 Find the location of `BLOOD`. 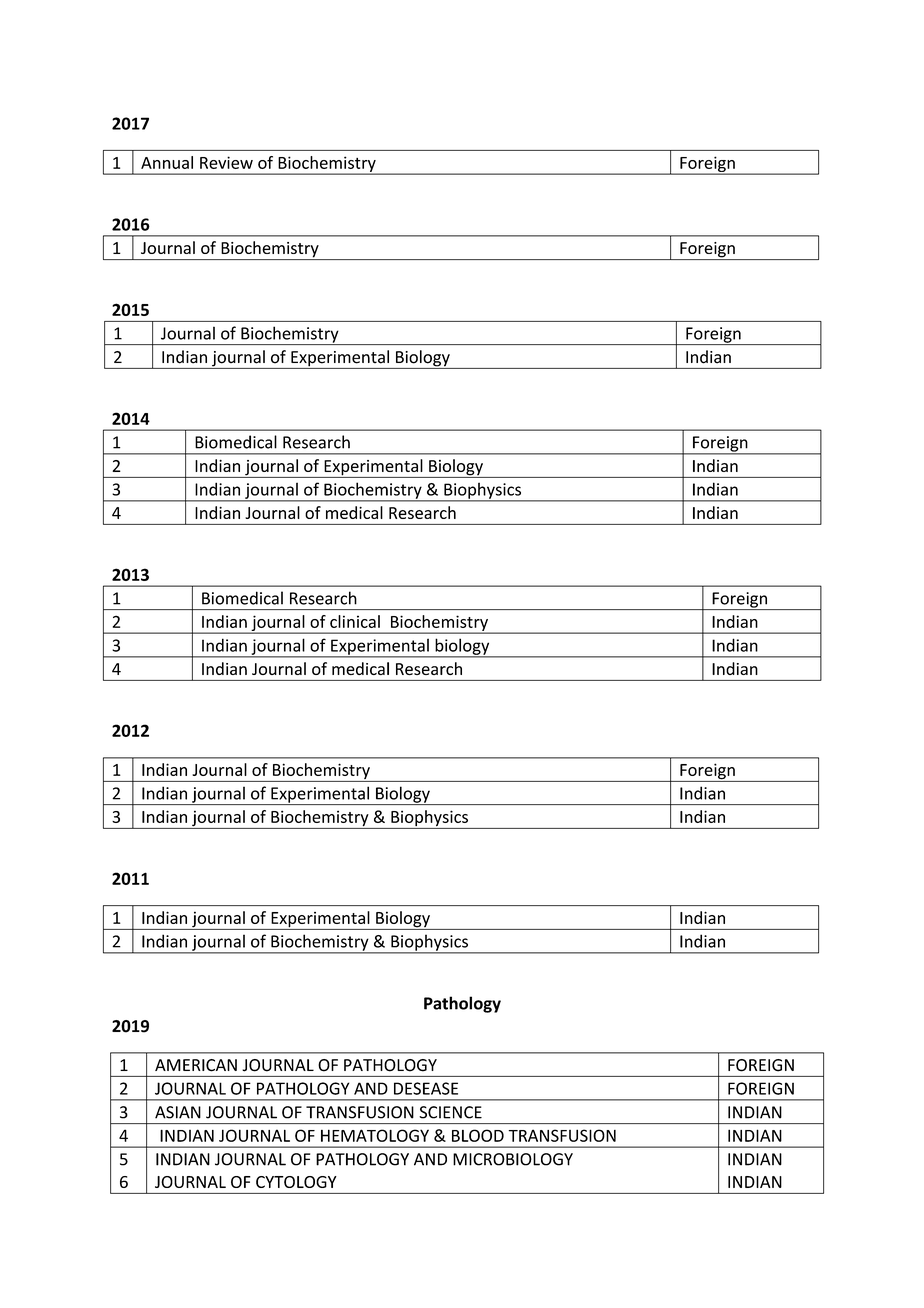

BLOOD is located at coordinates (478, 1135).
